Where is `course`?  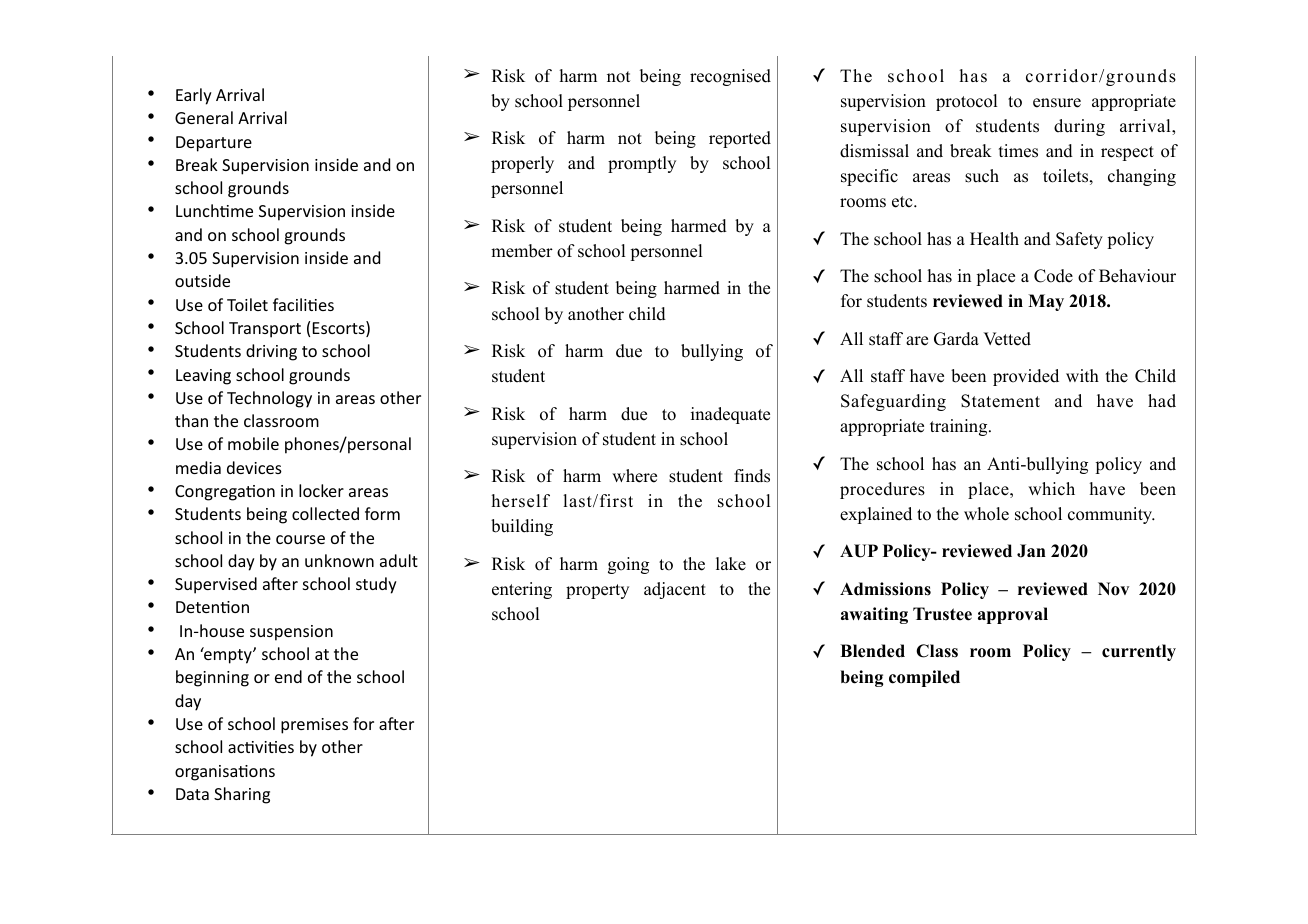 course is located at coordinates (300, 539).
